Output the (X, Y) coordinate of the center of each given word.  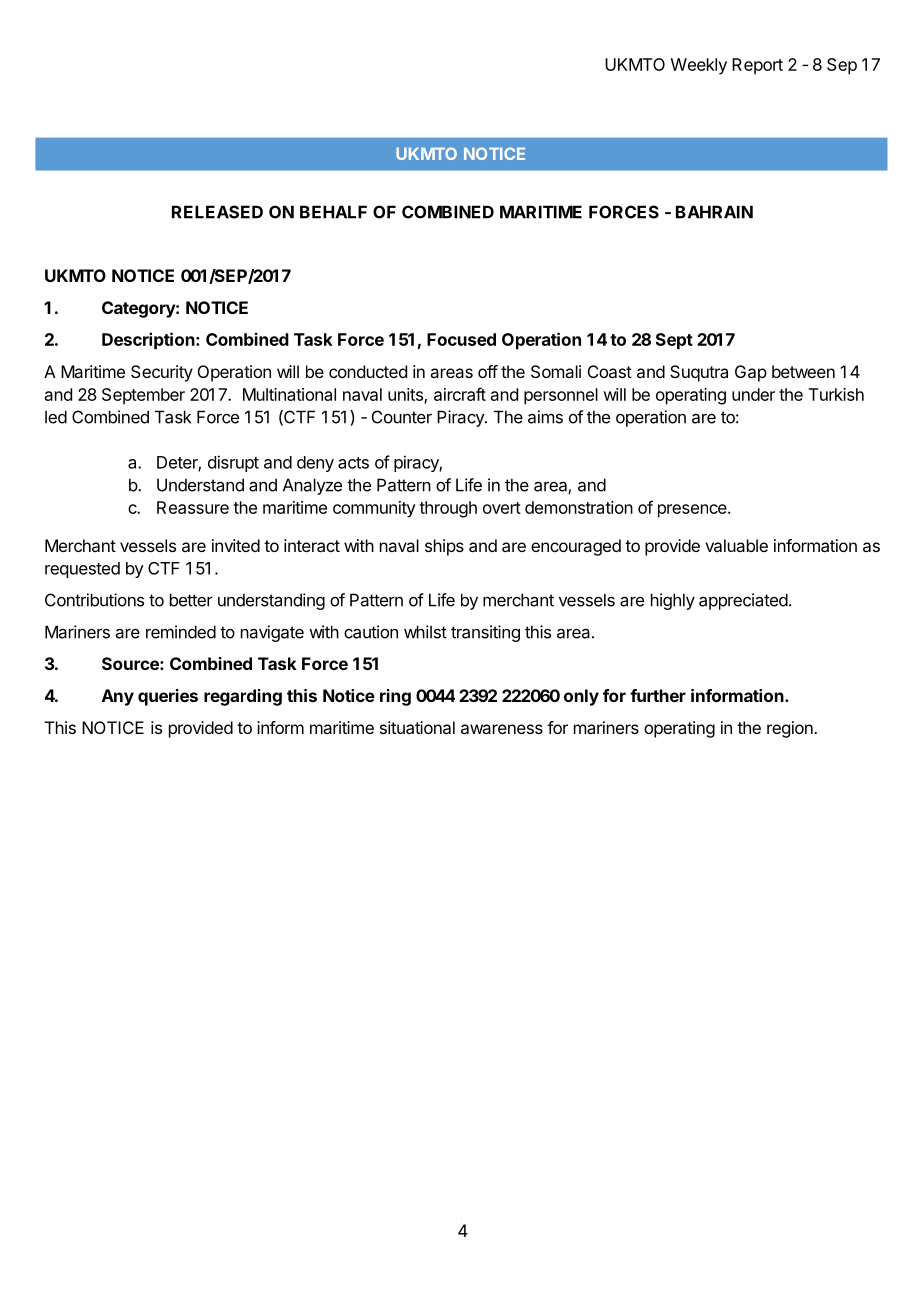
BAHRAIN (714, 212)
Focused (461, 339)
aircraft (460, 394)
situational (417, 727)
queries (168, 697)
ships (444, 547)
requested (82, 570)
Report (757, 66)
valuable (736, 545)
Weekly (699, 66)
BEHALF (333, 212)
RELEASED (217, 212)
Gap (751, 373)
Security (162, 373)
